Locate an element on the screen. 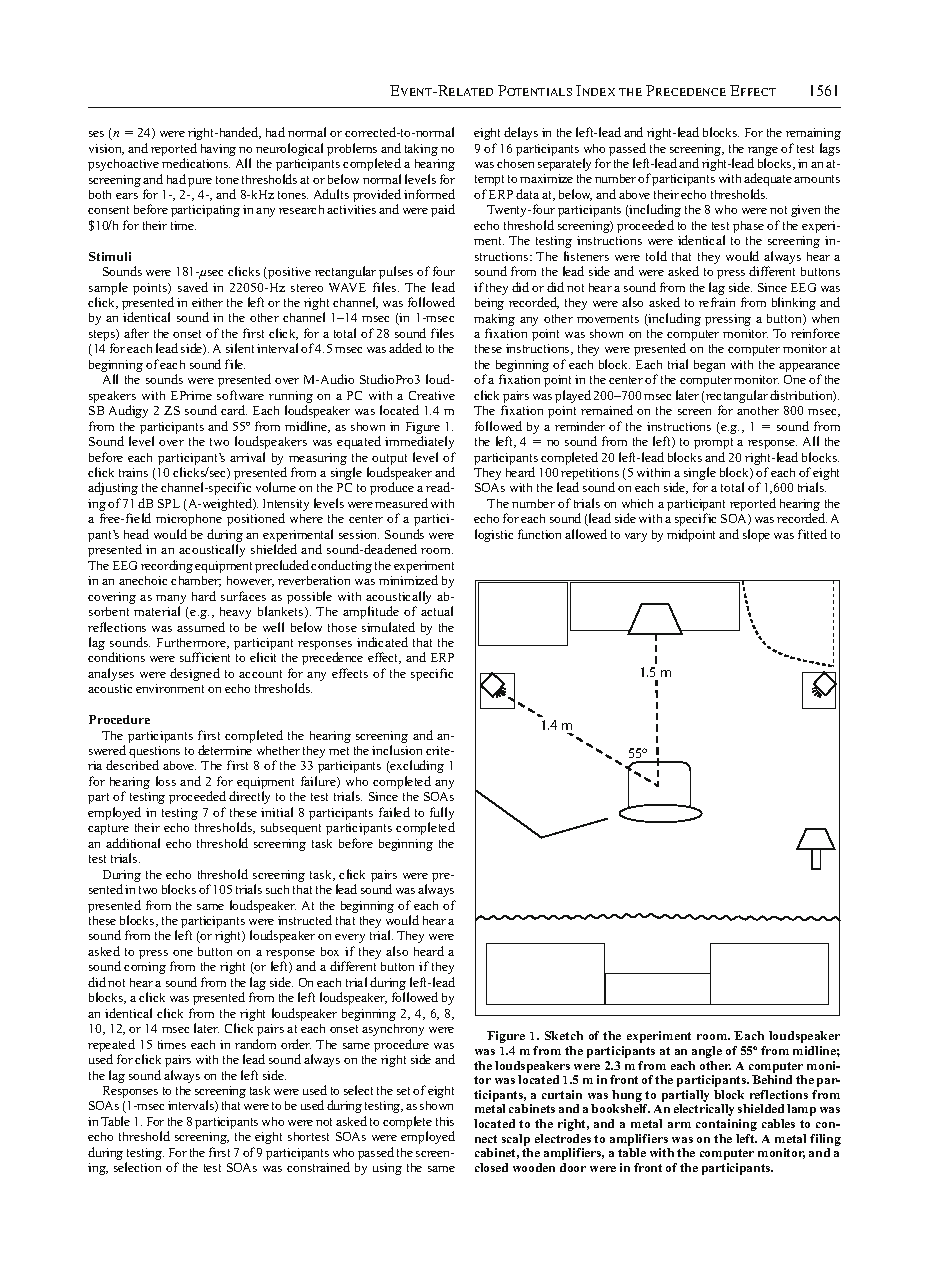 The width and height of the screenshot is (926, 1288). medications is located at coordinates (196, 163).
